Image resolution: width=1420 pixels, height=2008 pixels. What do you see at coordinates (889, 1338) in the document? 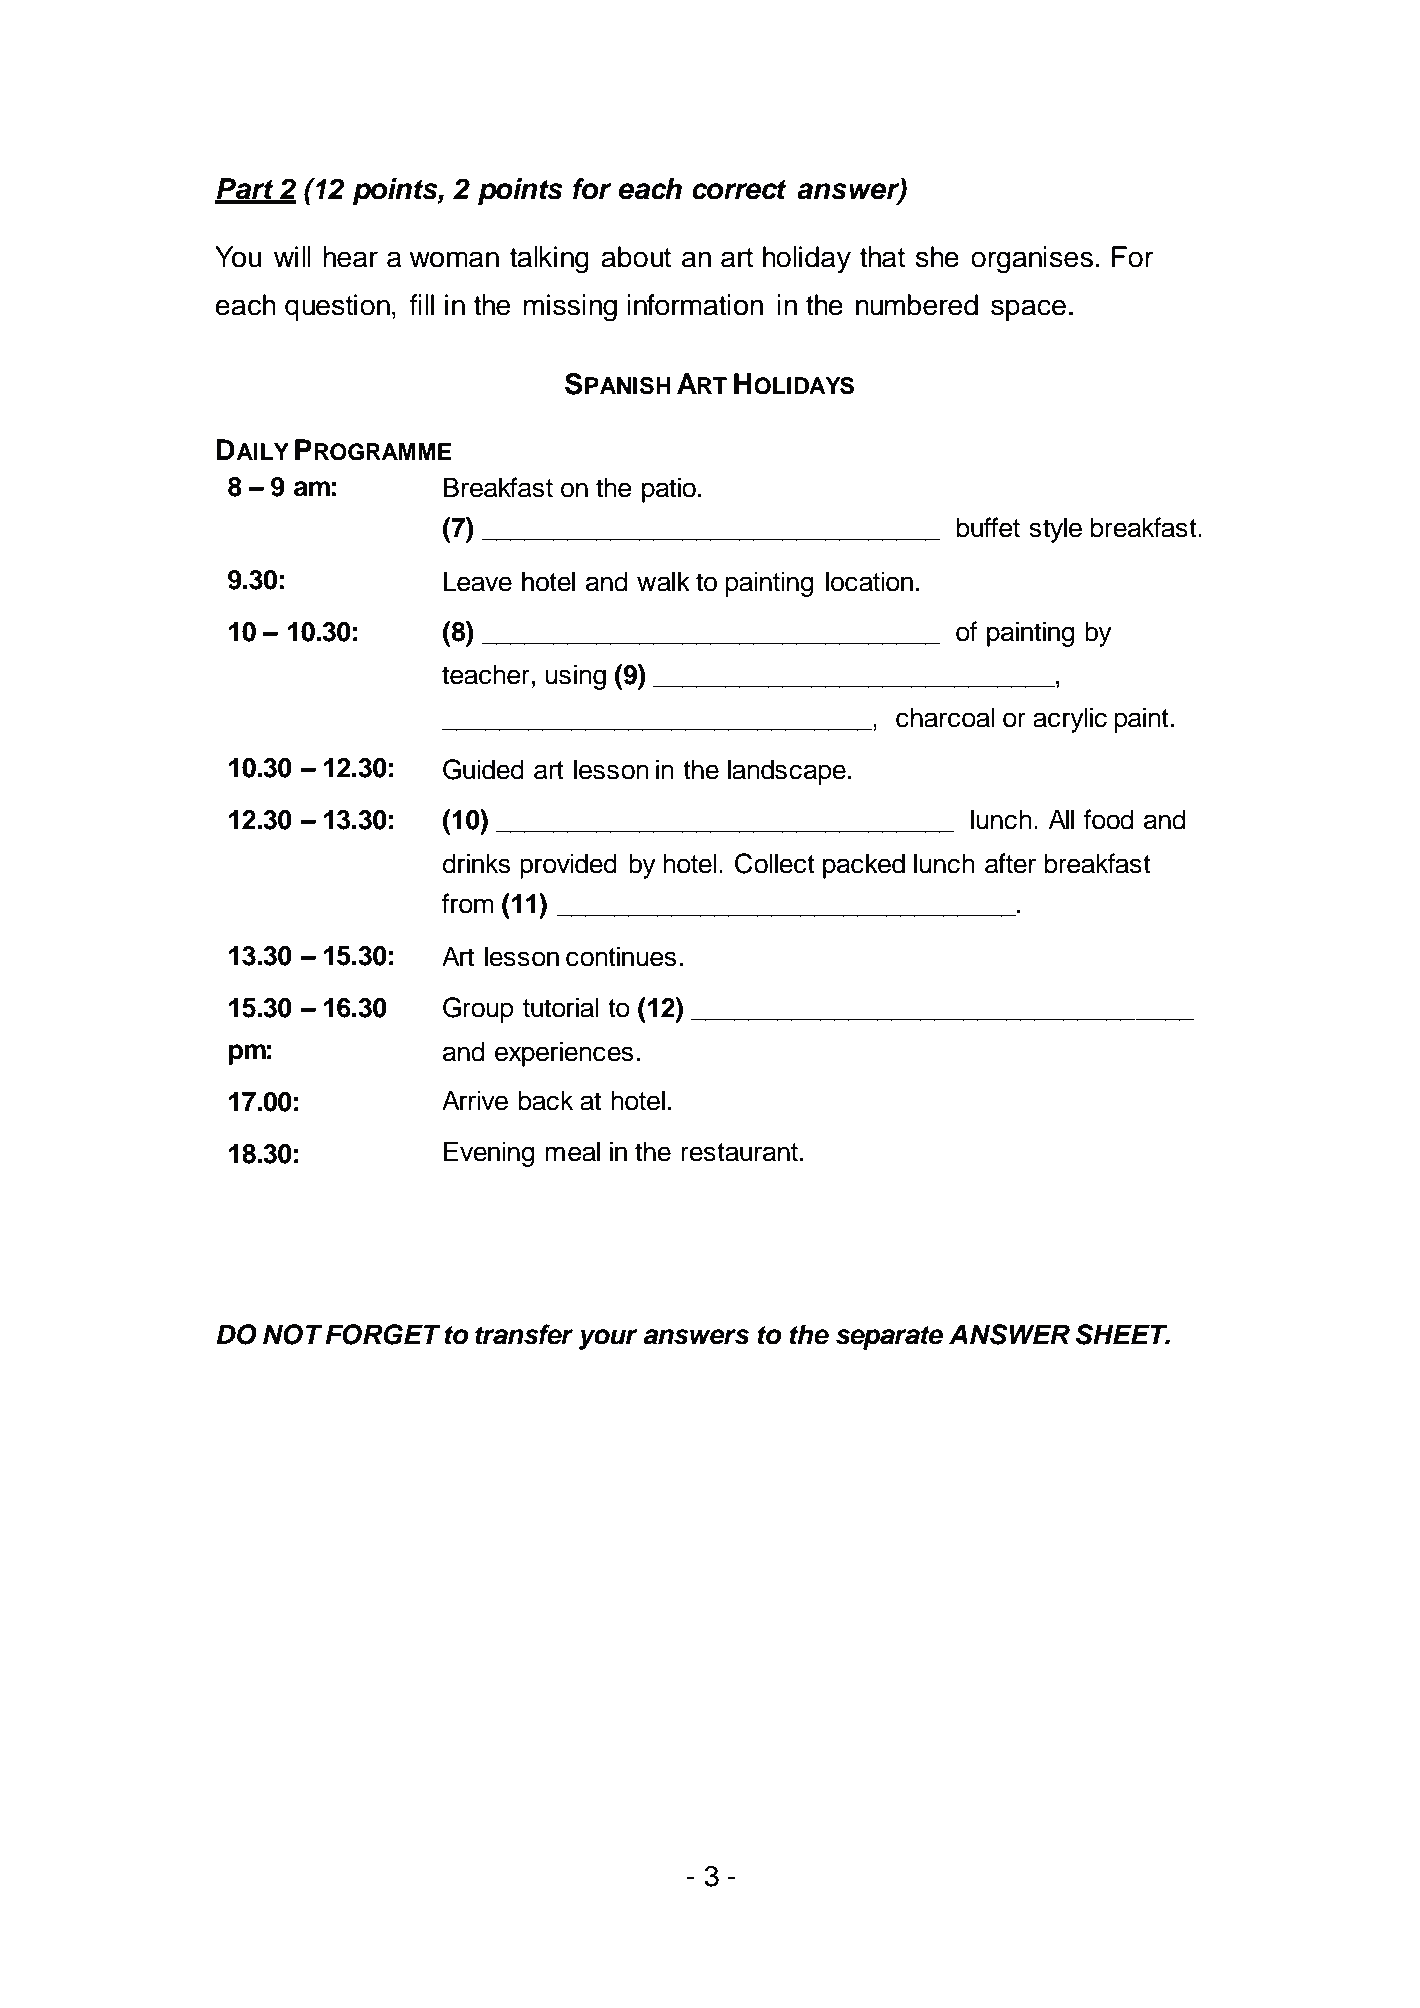
I see `separate` at bounding box center [889, 1338].
